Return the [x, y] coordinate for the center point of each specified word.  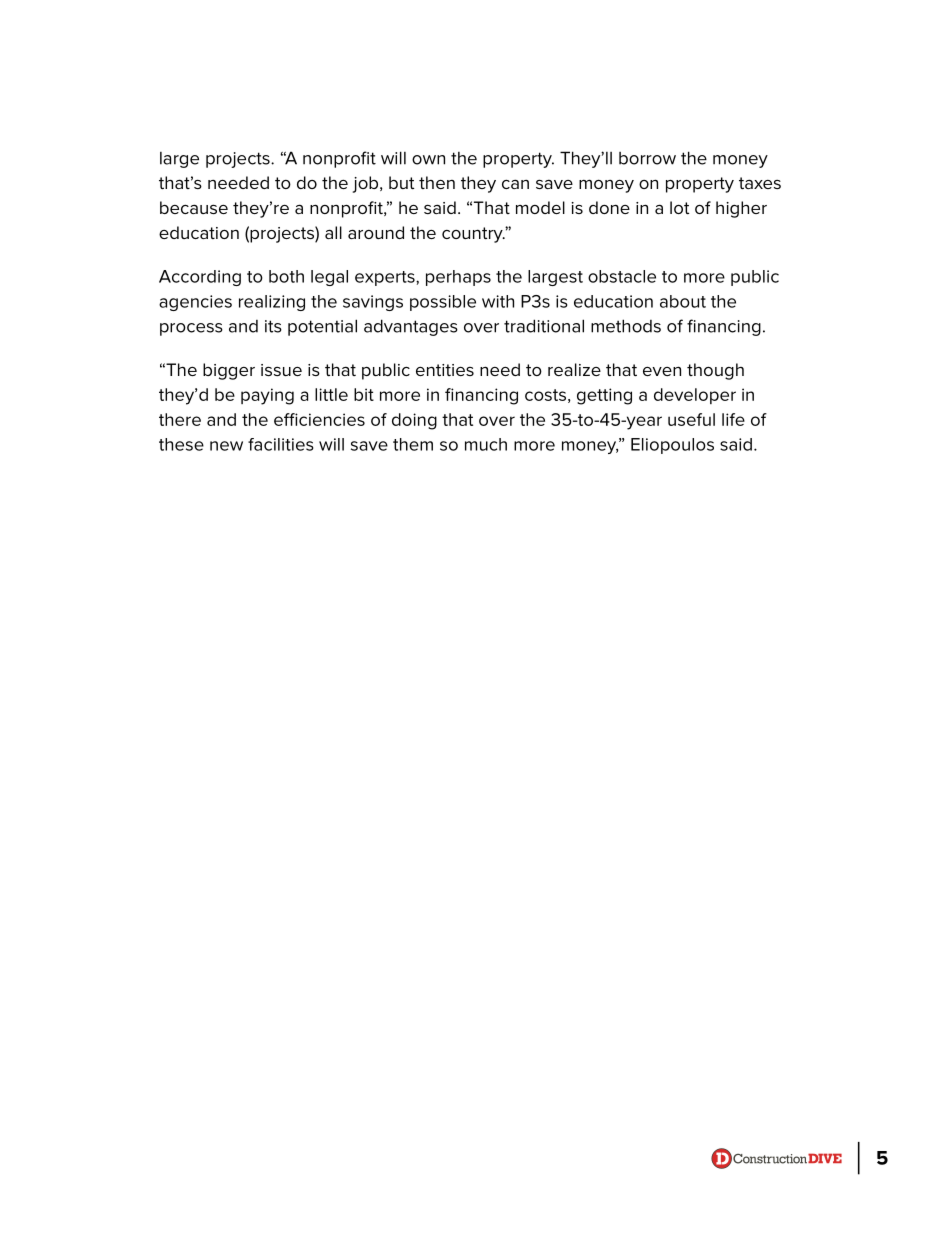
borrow [647, 158]
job [367, 184]
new [226, 446]
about [683, 301]
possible [443, 303]
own [428, 160]
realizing [272, 303]
